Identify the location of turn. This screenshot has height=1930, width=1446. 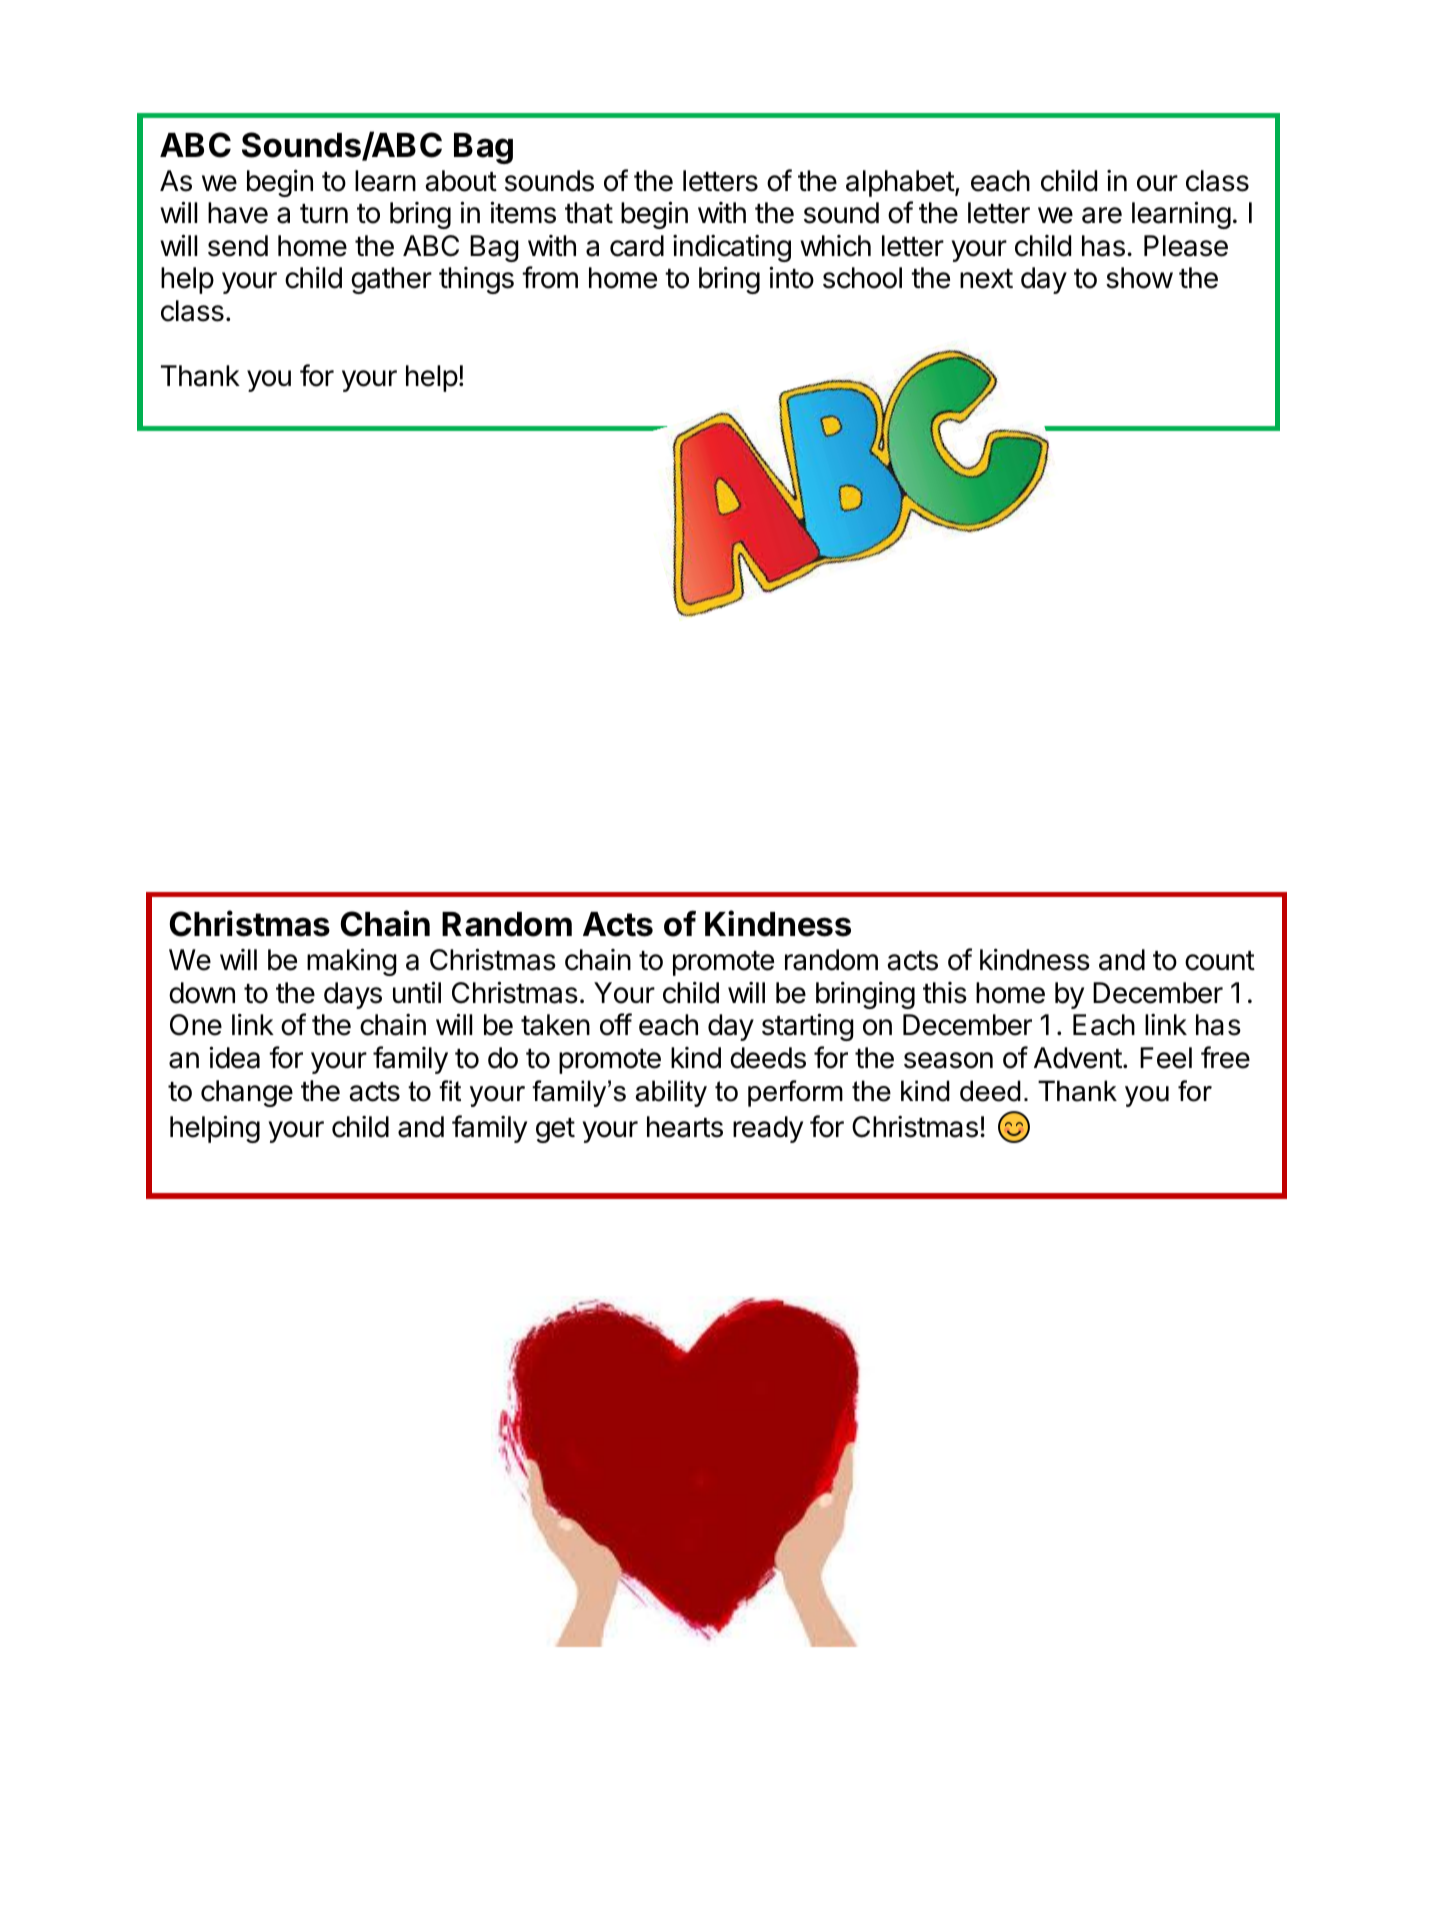
(324, 213).
